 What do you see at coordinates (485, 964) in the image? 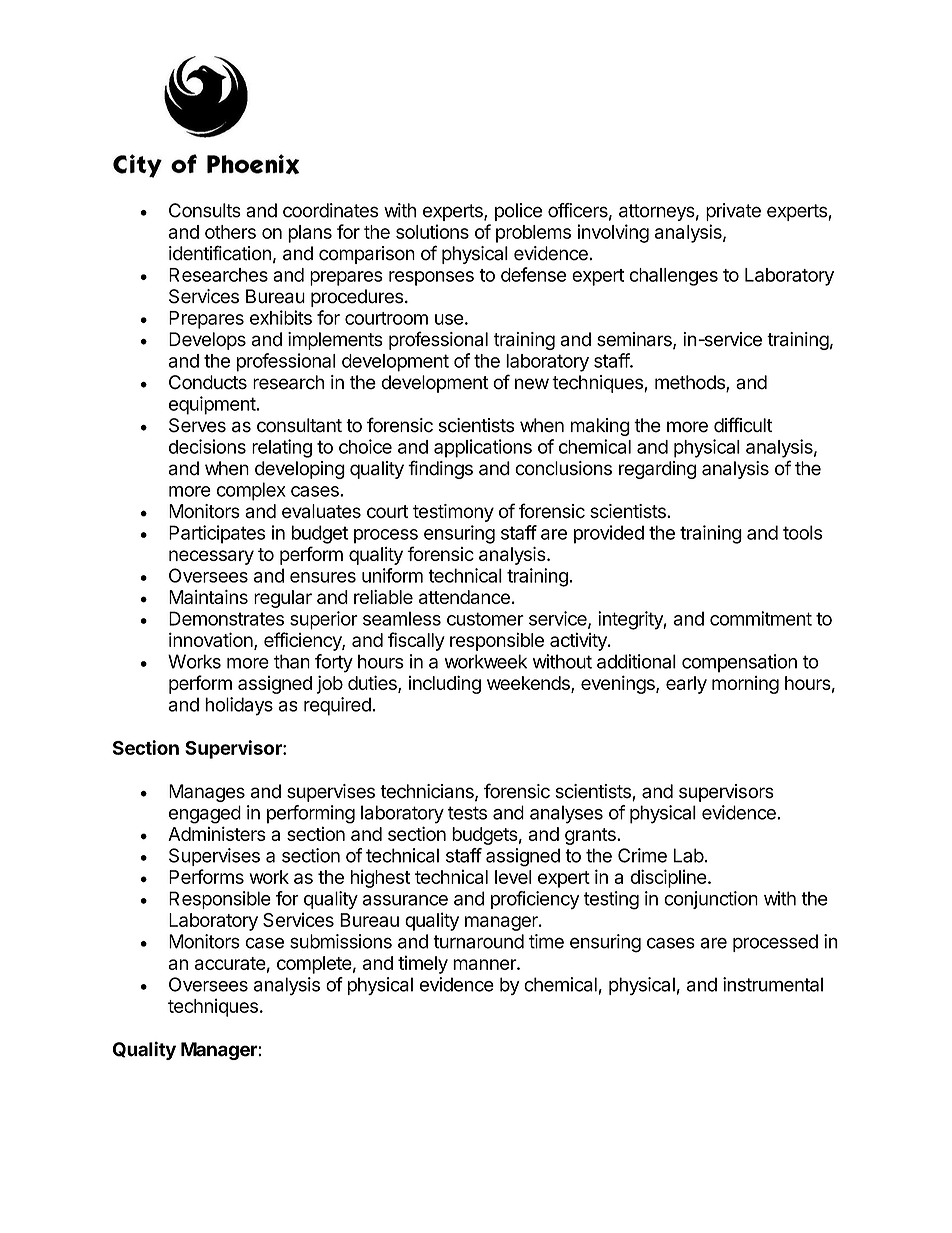
I see `manner` at bounding box center [485, 964].
